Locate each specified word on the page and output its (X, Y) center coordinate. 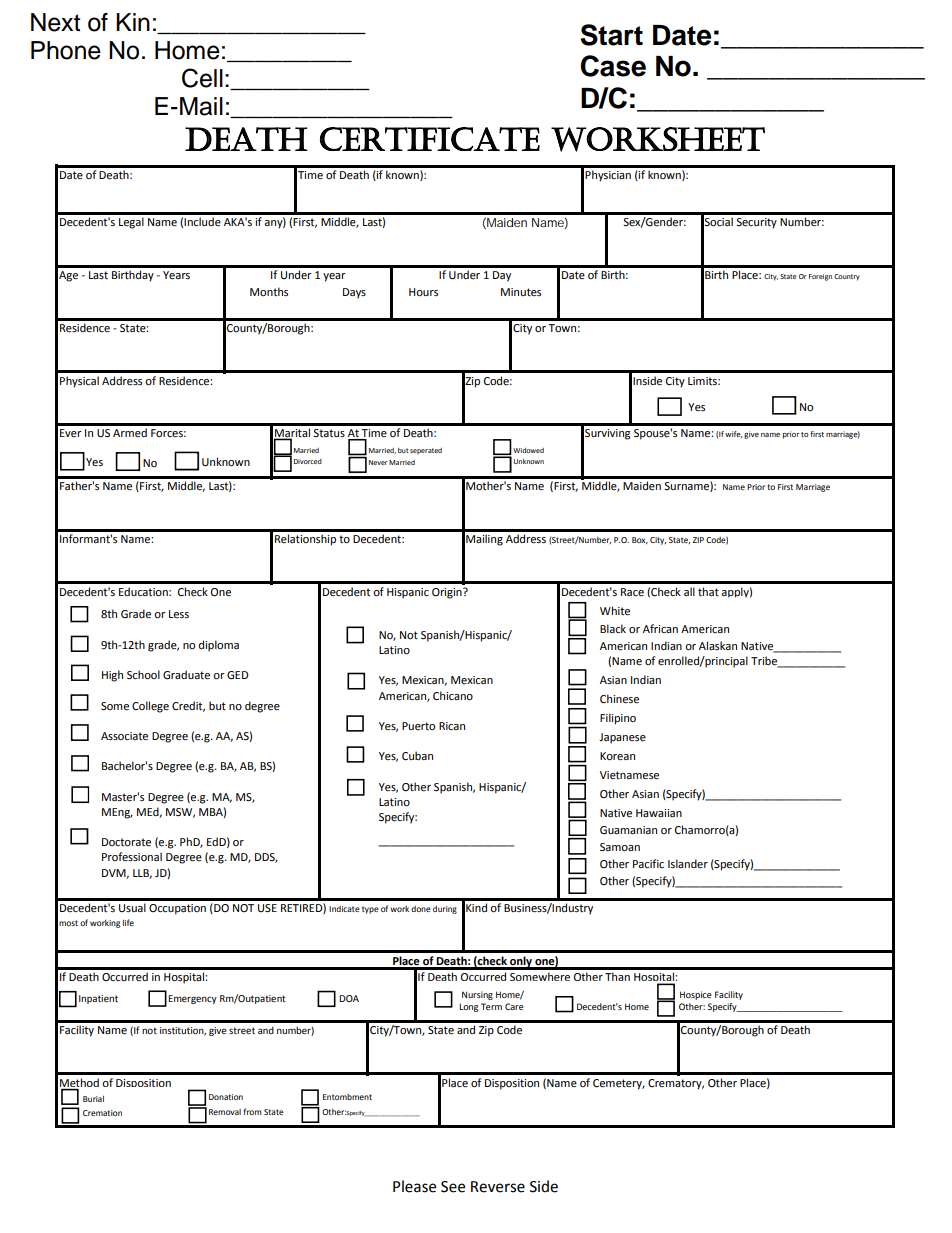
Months (269, 291)
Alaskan (718, 645)
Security (756, 223)
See (453, 1187)
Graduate (186, 675)
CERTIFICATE (430, 139)
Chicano (453, 696)
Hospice (696, 995)
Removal (225, 1112)
